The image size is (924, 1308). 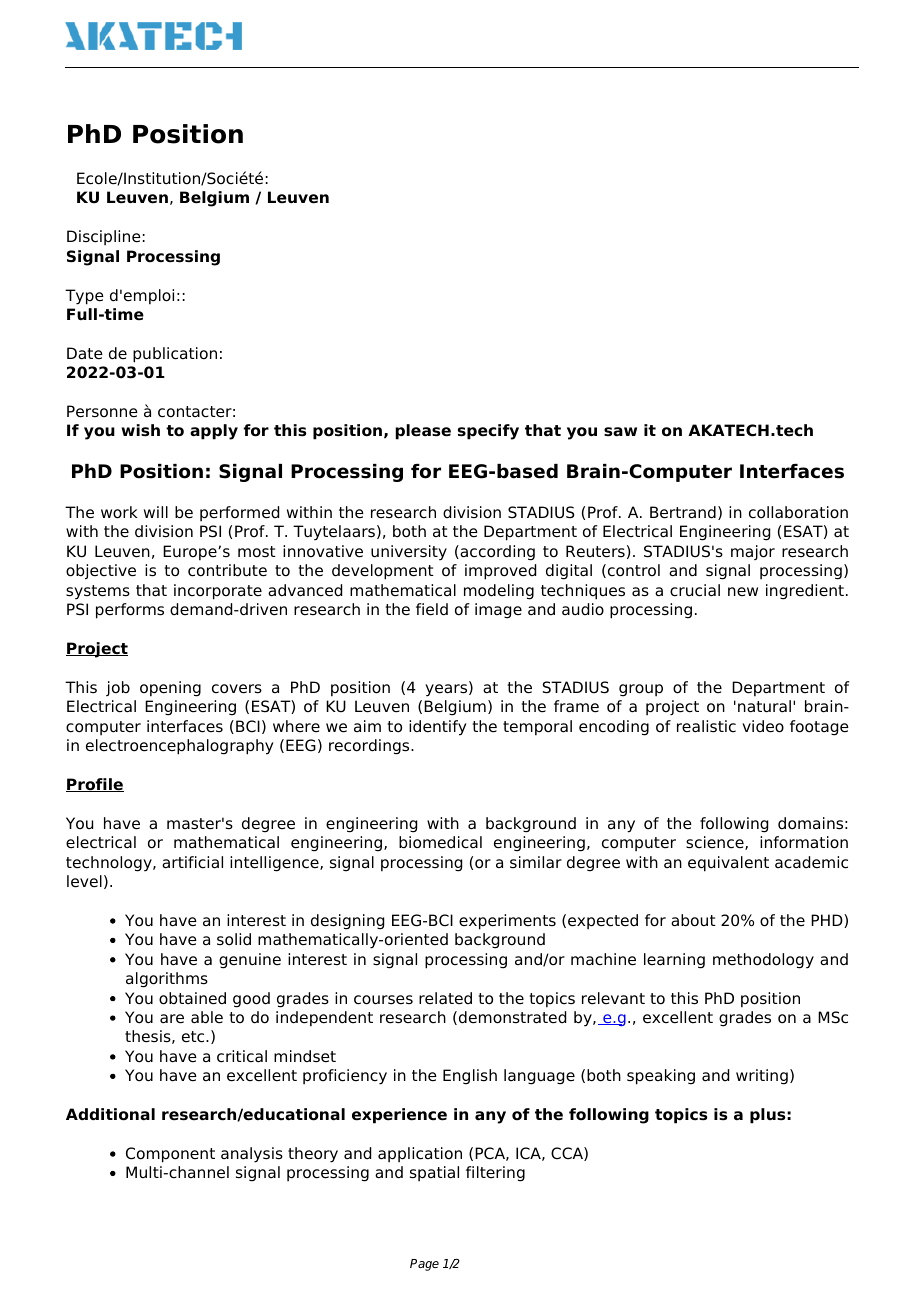 What do you see at coordinates (180, 747) in the screenshot?
I see `electroencephalography` at bounding box center [180, 747].
